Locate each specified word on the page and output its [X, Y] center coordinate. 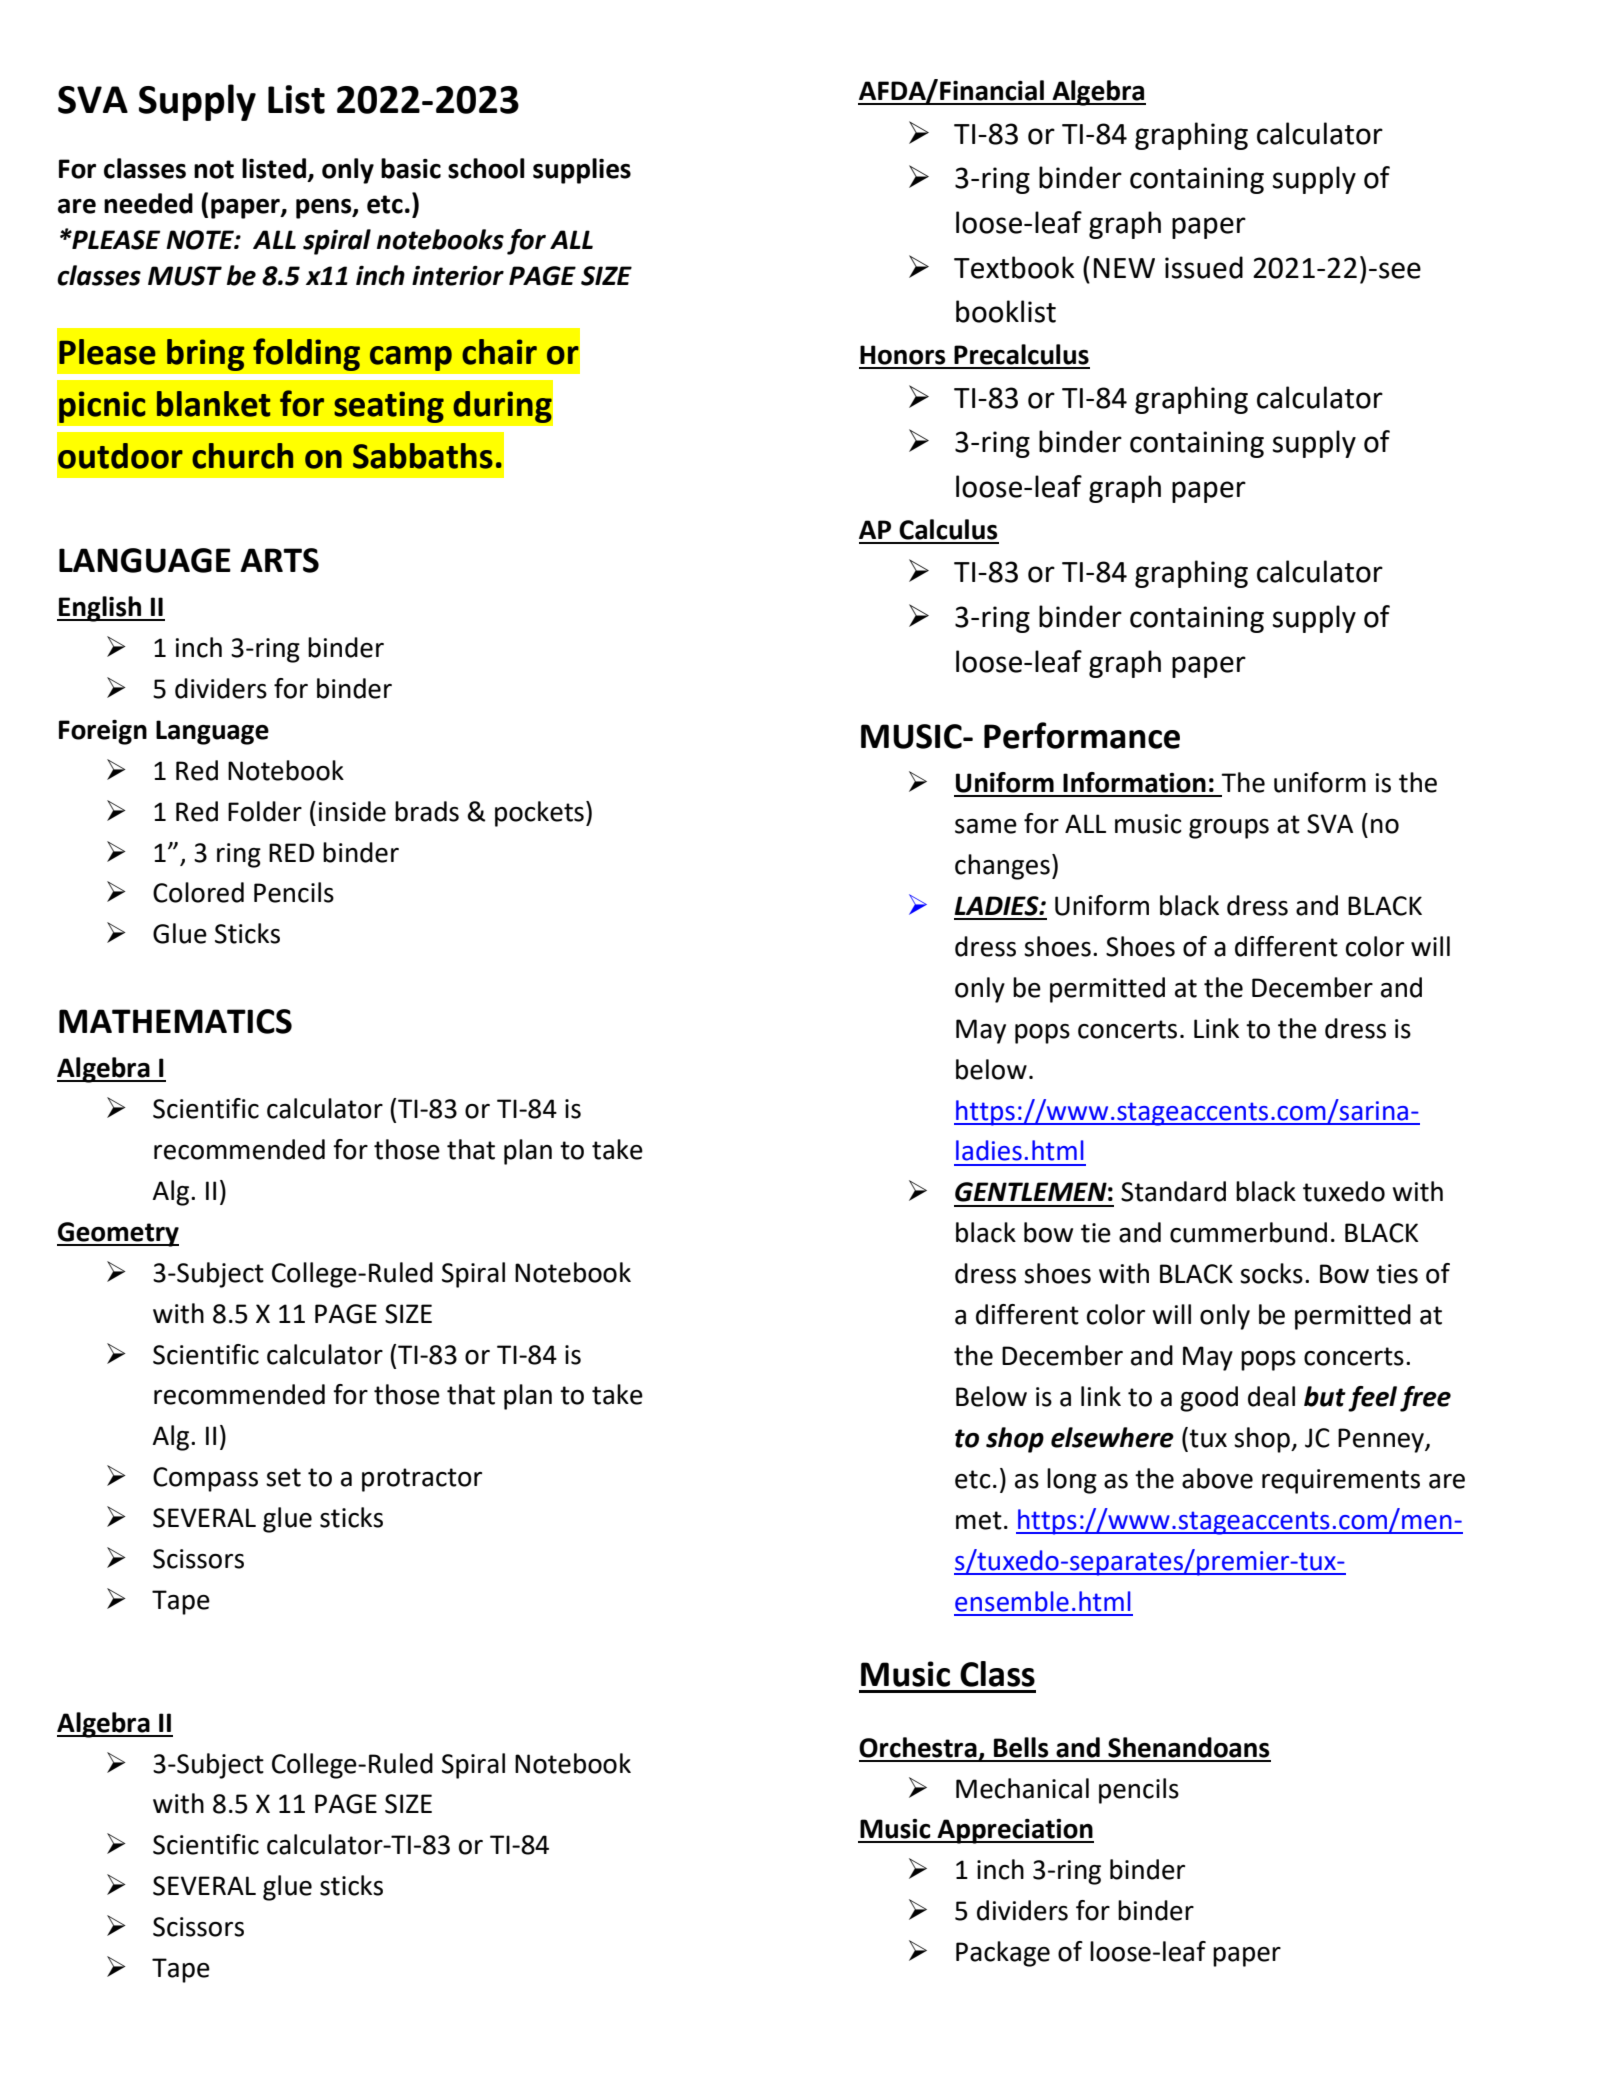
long [1072, 1481]
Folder [265, 811]
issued [1204, 267]
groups [1229, 829]
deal [1271, 1396]
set [283, 1477]
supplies [582, 171]
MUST [185, 276]
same [986, 826]
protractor [422, 1480]
